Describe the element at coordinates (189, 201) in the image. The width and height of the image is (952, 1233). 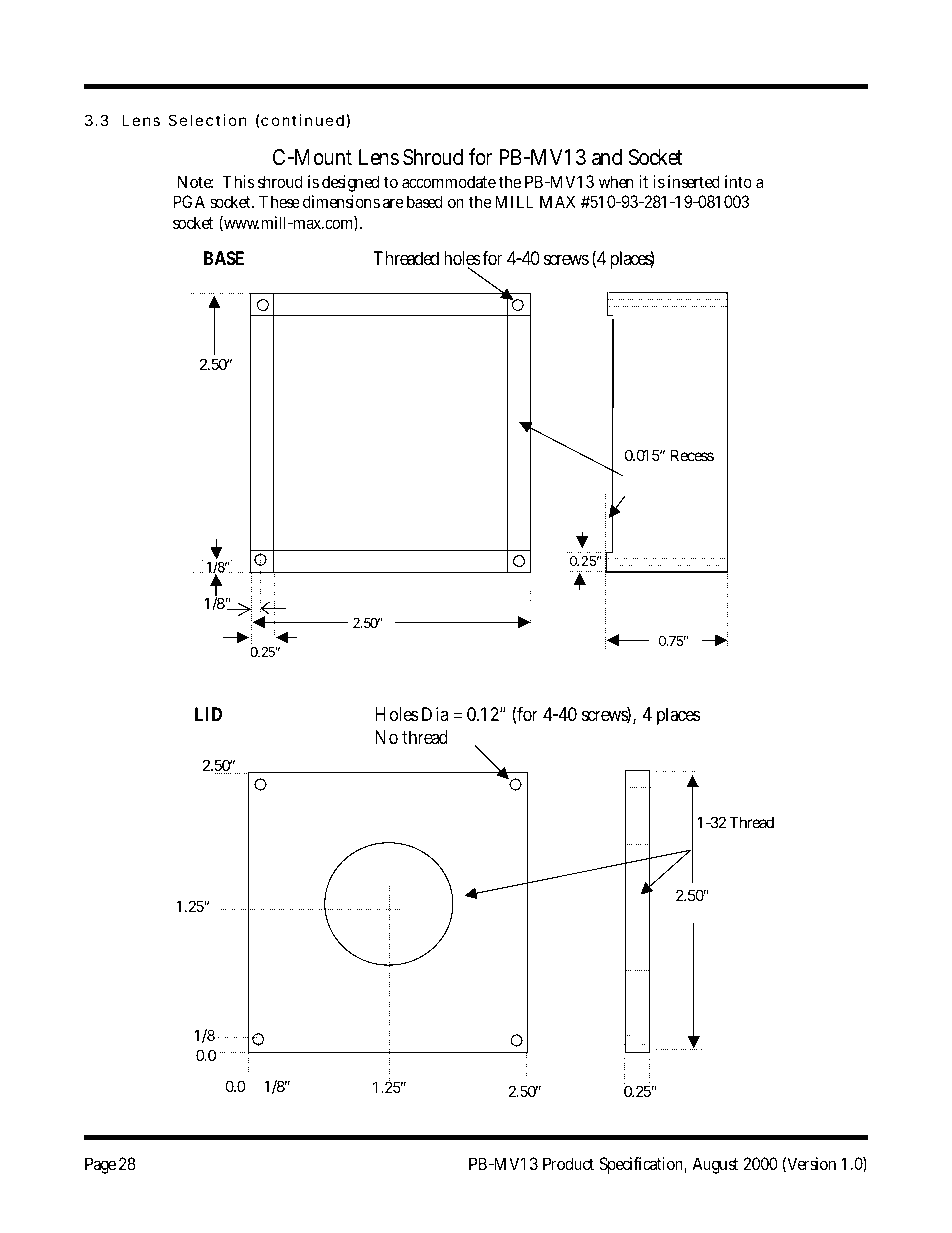
I see `PGA` at that location.
